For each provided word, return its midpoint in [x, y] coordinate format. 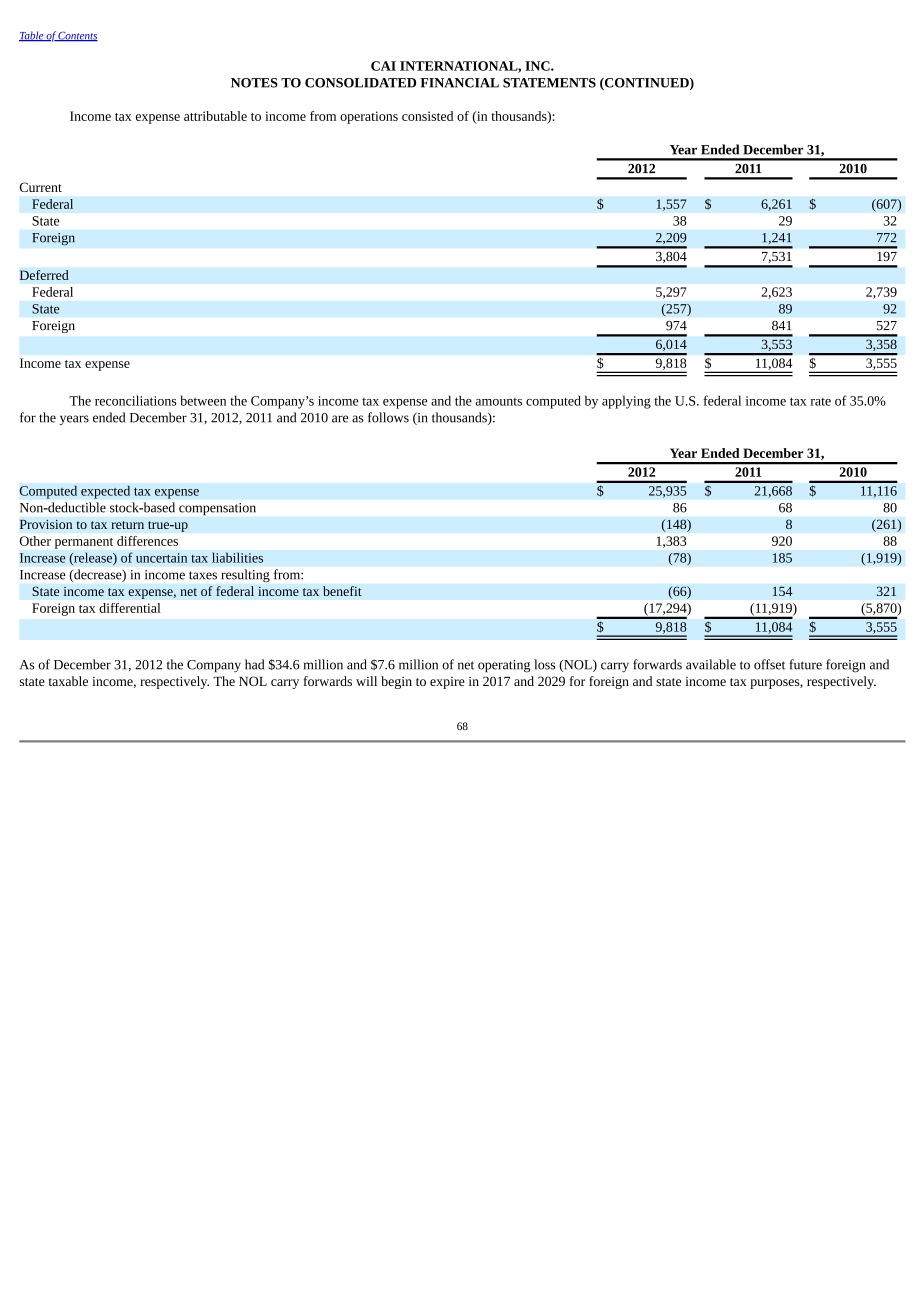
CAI [383, 66]
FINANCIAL [459, 83]
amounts [498, 402]
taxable [68, 681]
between [203, 400]
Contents [77, 36]
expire [447, 683]
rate [821, 402]
